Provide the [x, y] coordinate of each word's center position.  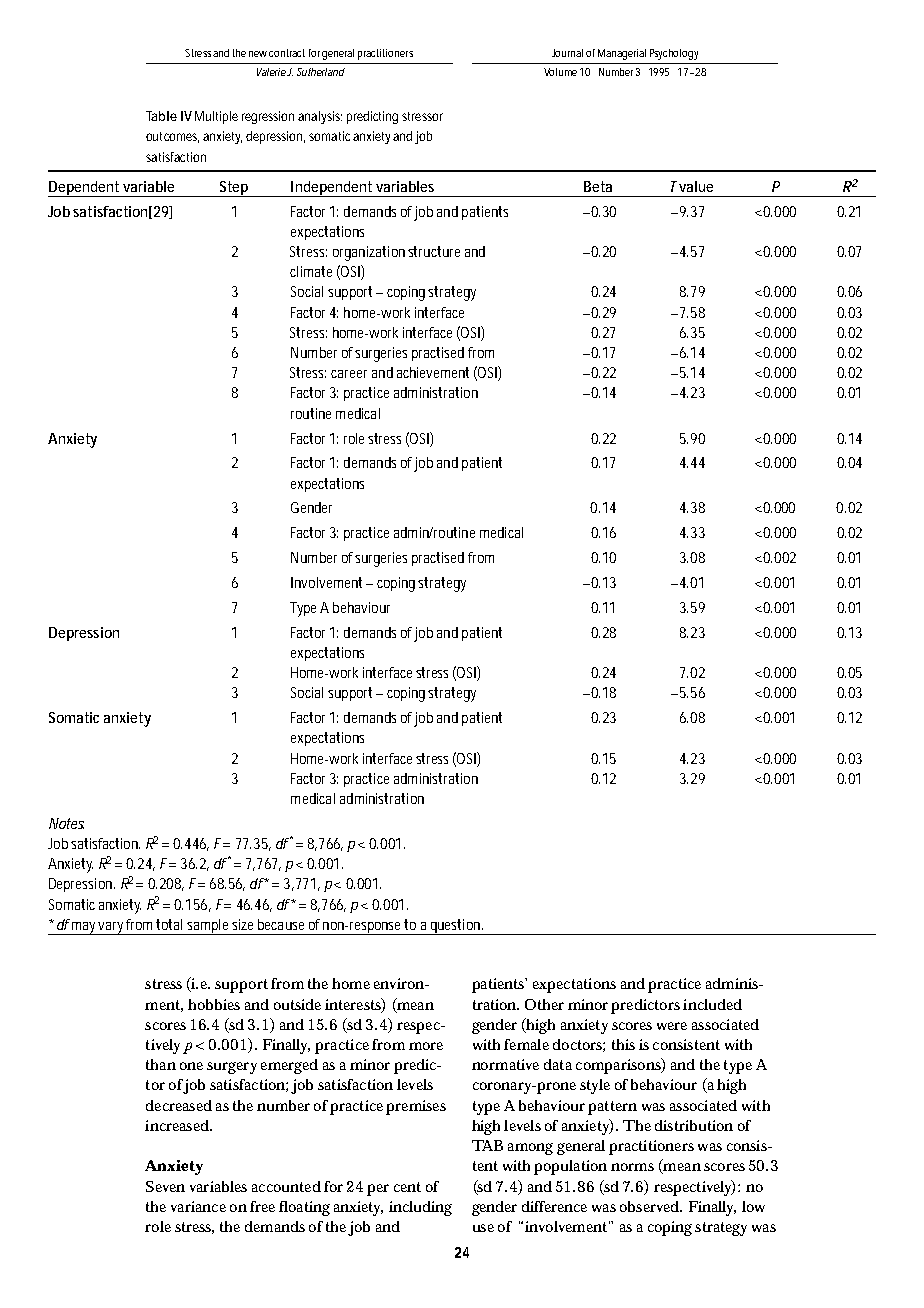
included [712, 1004]
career [349, 374]
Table [161, 116]
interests [354, 1005]
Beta [598, 186]
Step [234, 189]
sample [208, 927]
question [455, 927]
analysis [320, 117]
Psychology [674, 54]
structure [434, 251]
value [696, 186]
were [672, 1026]
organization [369, 253]
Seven [165, 1186]
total [169, 924]
